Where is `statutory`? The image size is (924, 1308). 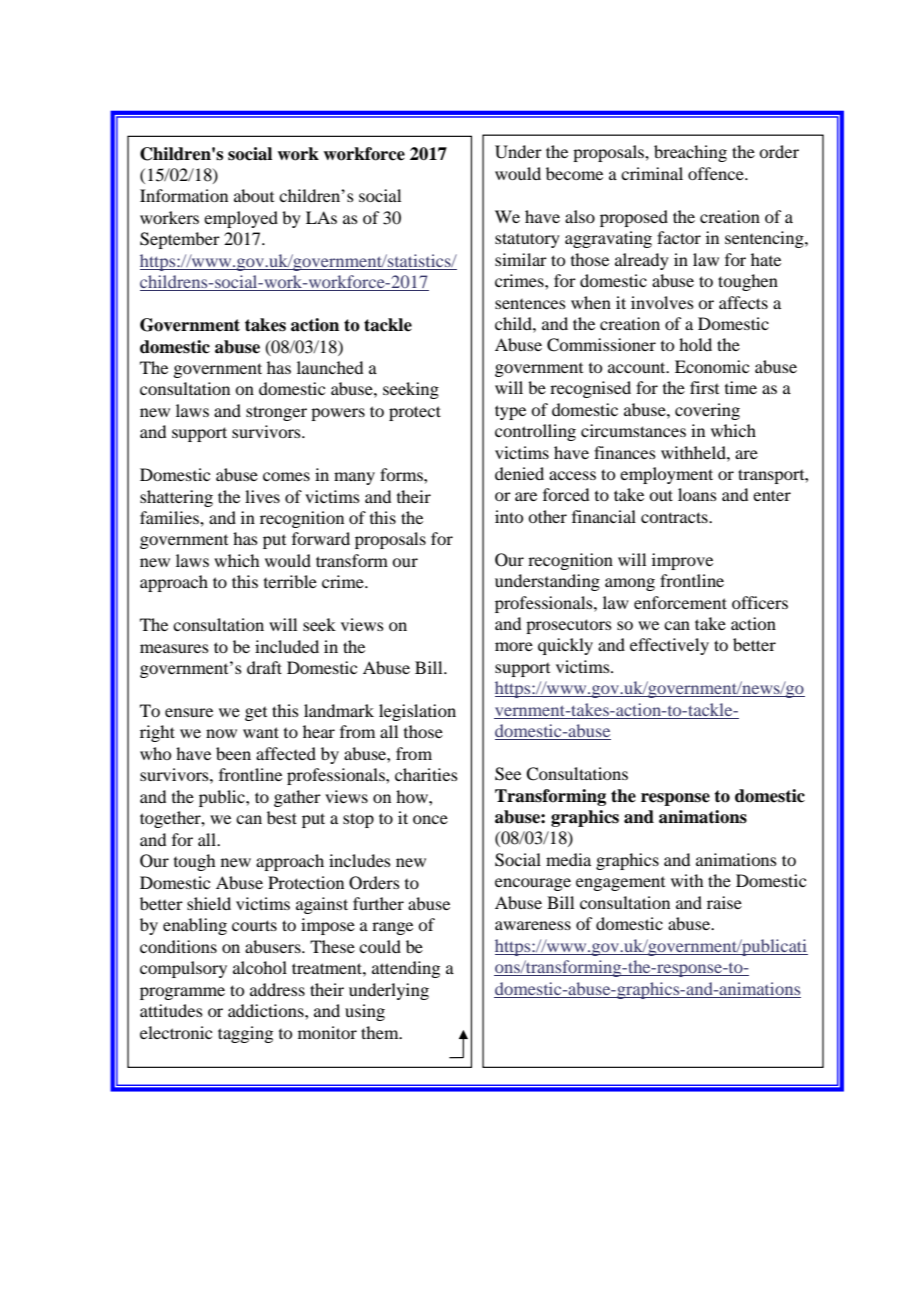
statutory is located at coordinates (527, 240).
